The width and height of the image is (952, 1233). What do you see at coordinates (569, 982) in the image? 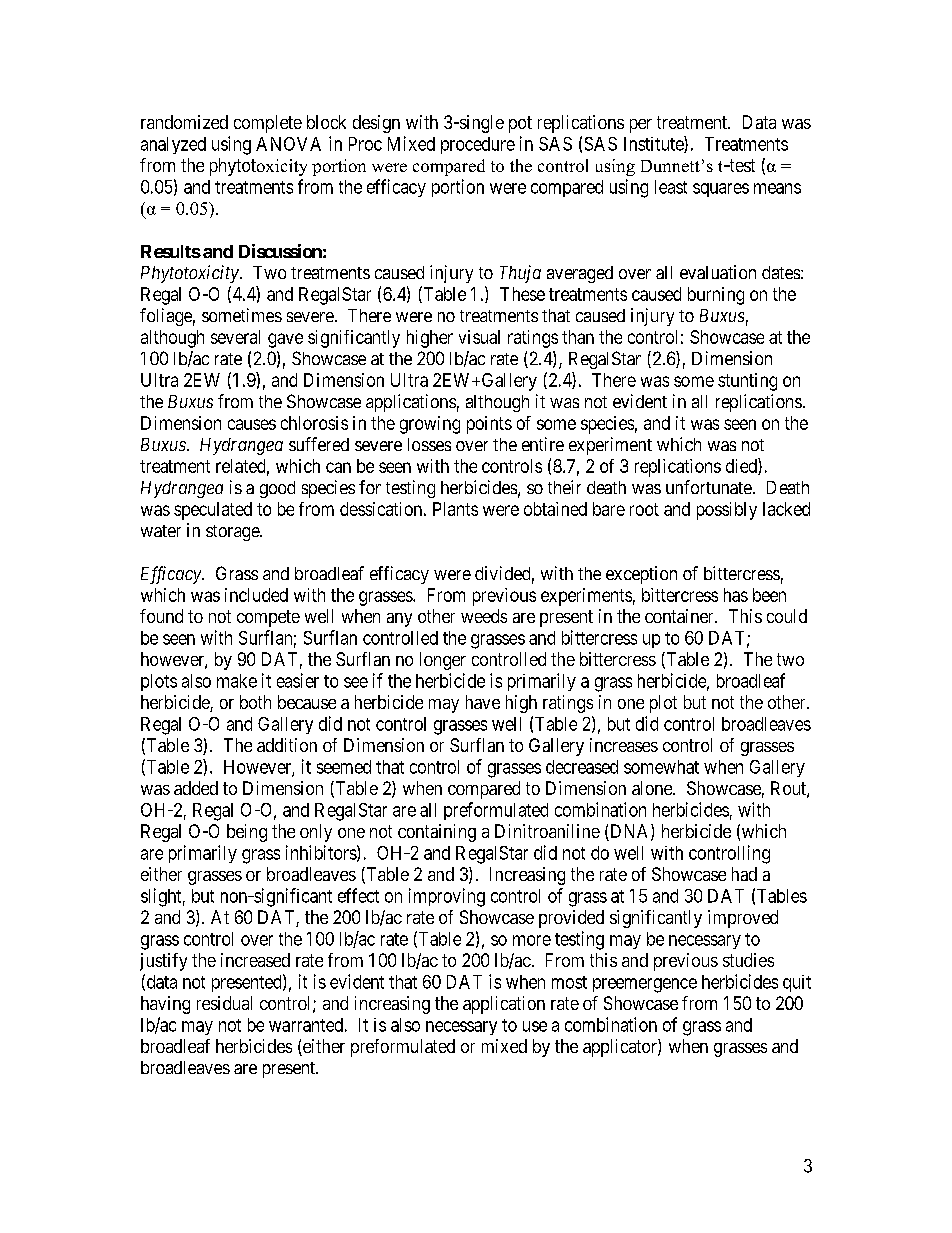
I see `most` at bounding box center [569, 982].
